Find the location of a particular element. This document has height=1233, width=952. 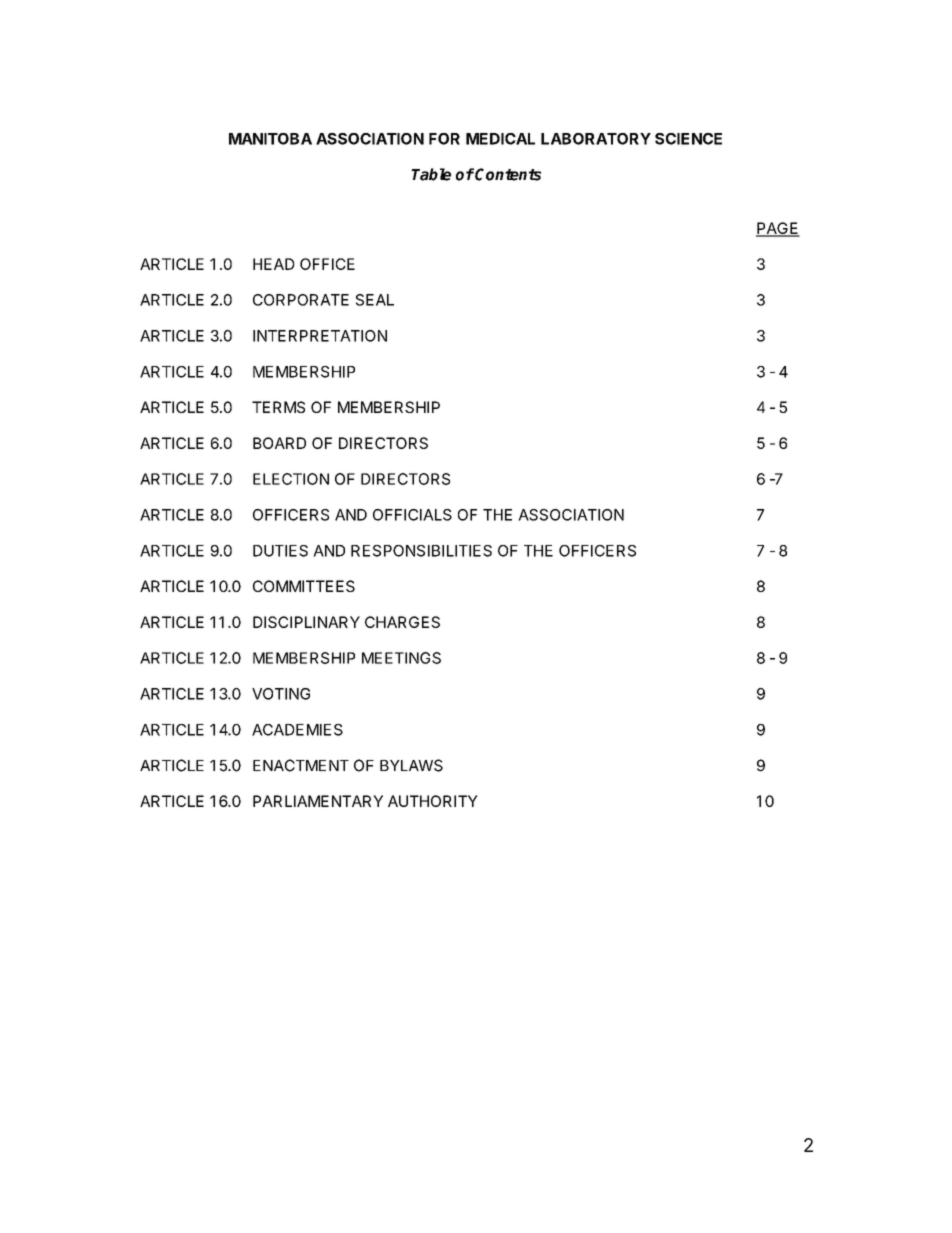

BYLAWS is located at coordinates (411, 765).
